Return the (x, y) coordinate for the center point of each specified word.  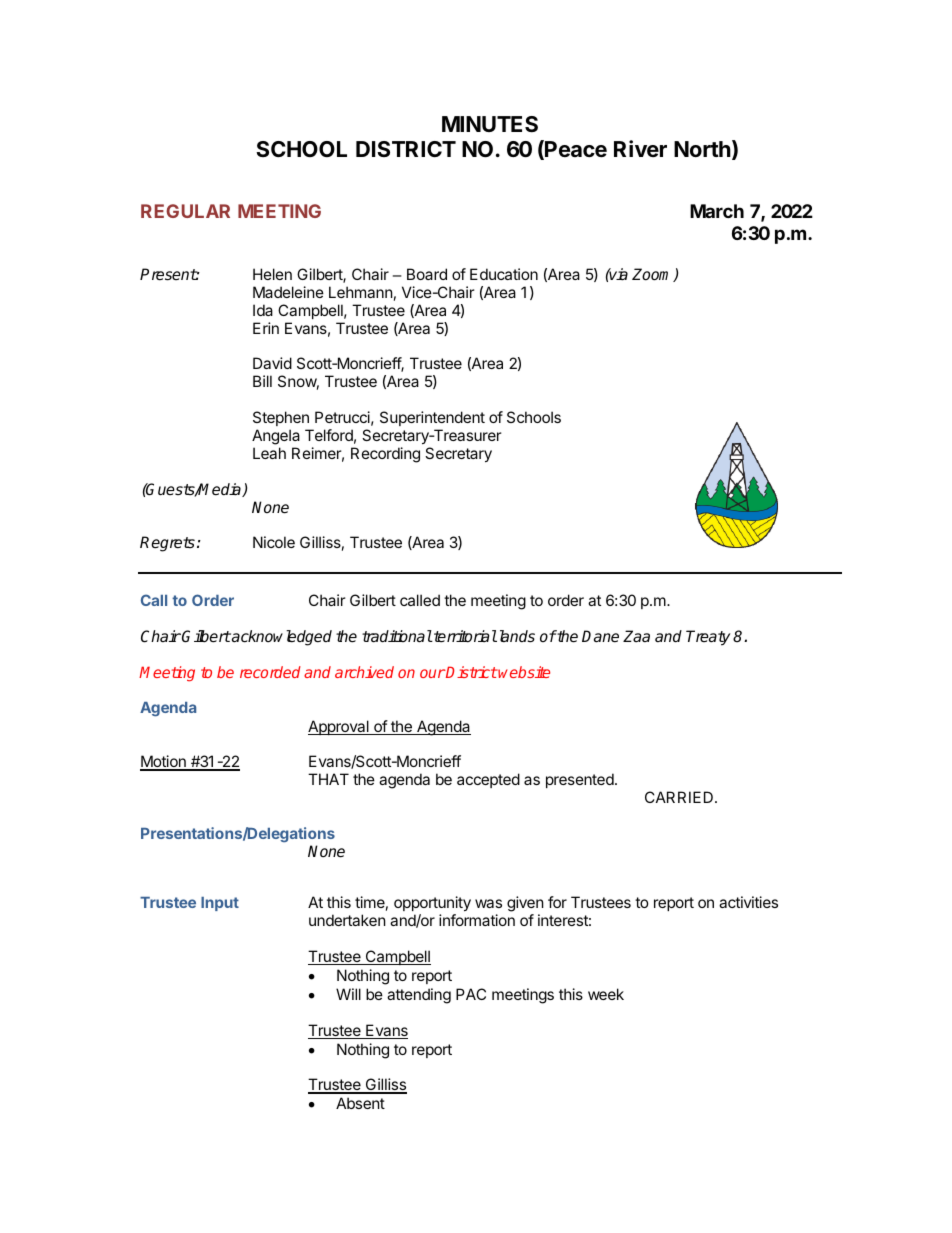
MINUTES (490, 124)
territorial (464, 636)
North (702, 149)
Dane (600, 636)
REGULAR (185, 211)
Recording (385, 455)
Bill (262, 381)
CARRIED (680, 797)
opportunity (432, 903)
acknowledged (281, 638)
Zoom (653, 275)
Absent (360, 1103)
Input (220, 904)
